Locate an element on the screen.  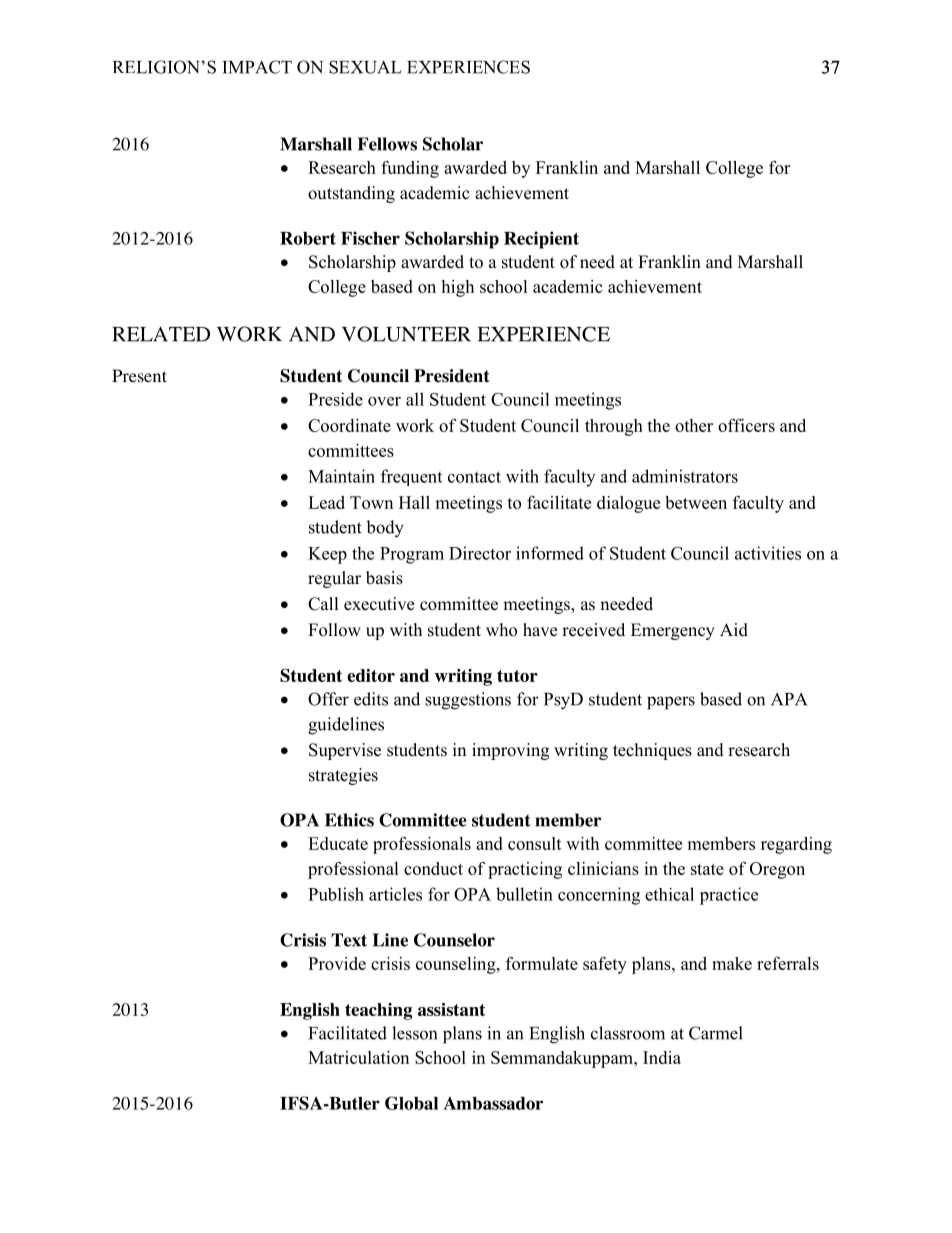
Offer is located at coordinates (328, 699).
